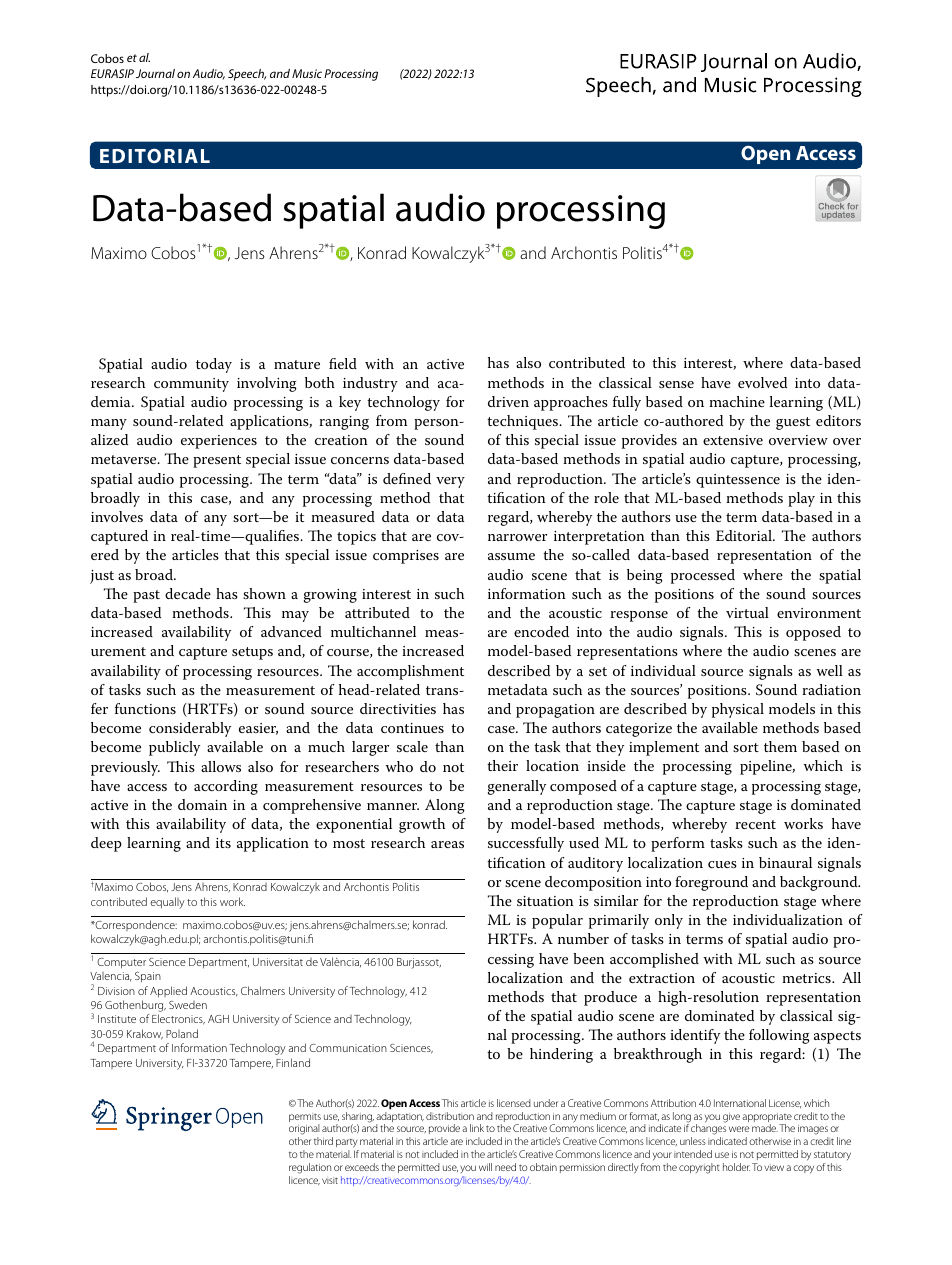 This screenshot has height=1265, width=952. Describe the element at coordinates (733, 440) in the screenshot. I see `extensive` at that location.
